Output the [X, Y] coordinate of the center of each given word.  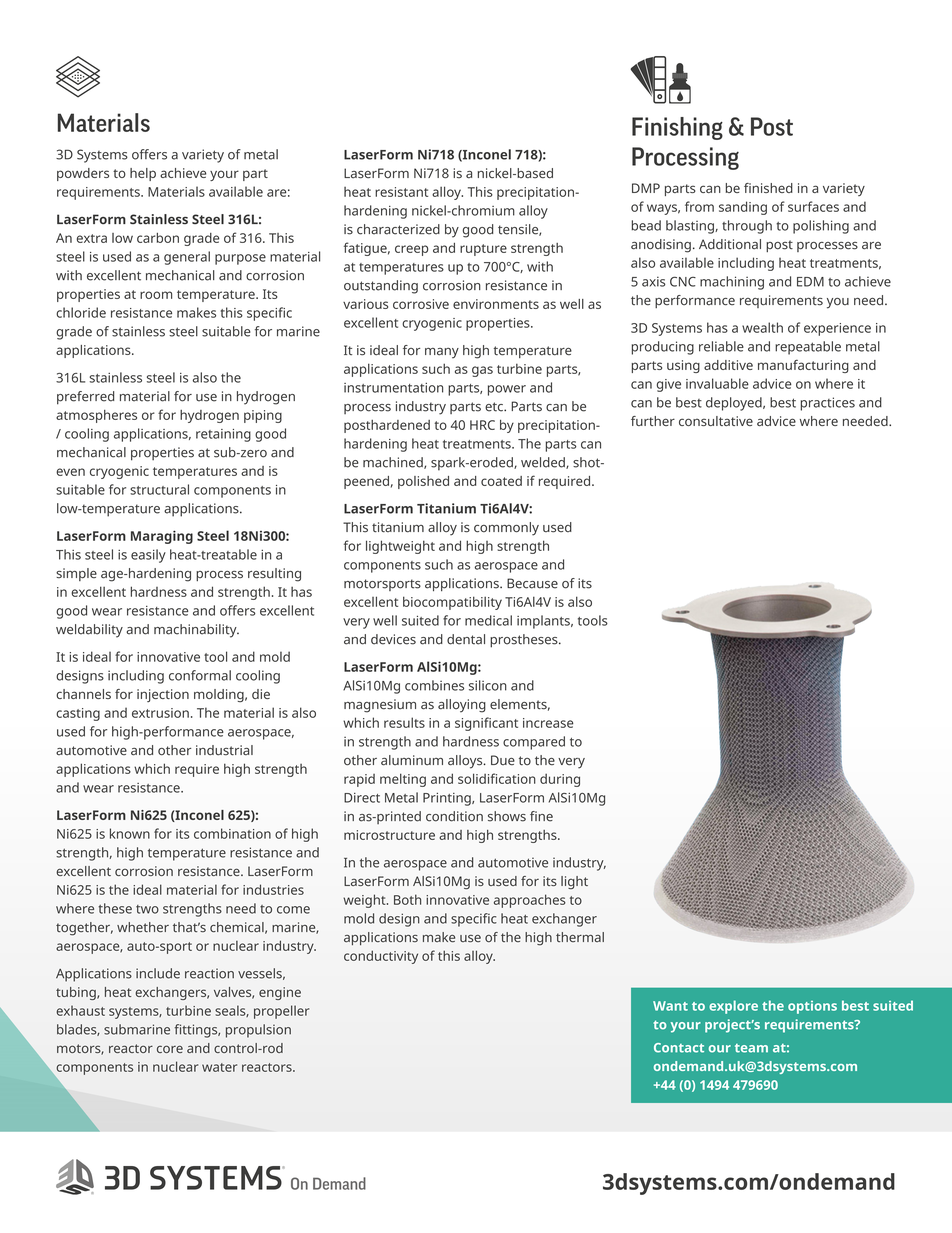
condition [454, 816]
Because [532, 583]
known [130, 833]
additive [728, 365]
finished [768, 188]
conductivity [381, 957]
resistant [401, 192]
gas [482, 371]
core [170, 1049]
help [143, 174]
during [560, 780]
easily [148, 556]
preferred [85, 398]
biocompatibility [452, 603]
